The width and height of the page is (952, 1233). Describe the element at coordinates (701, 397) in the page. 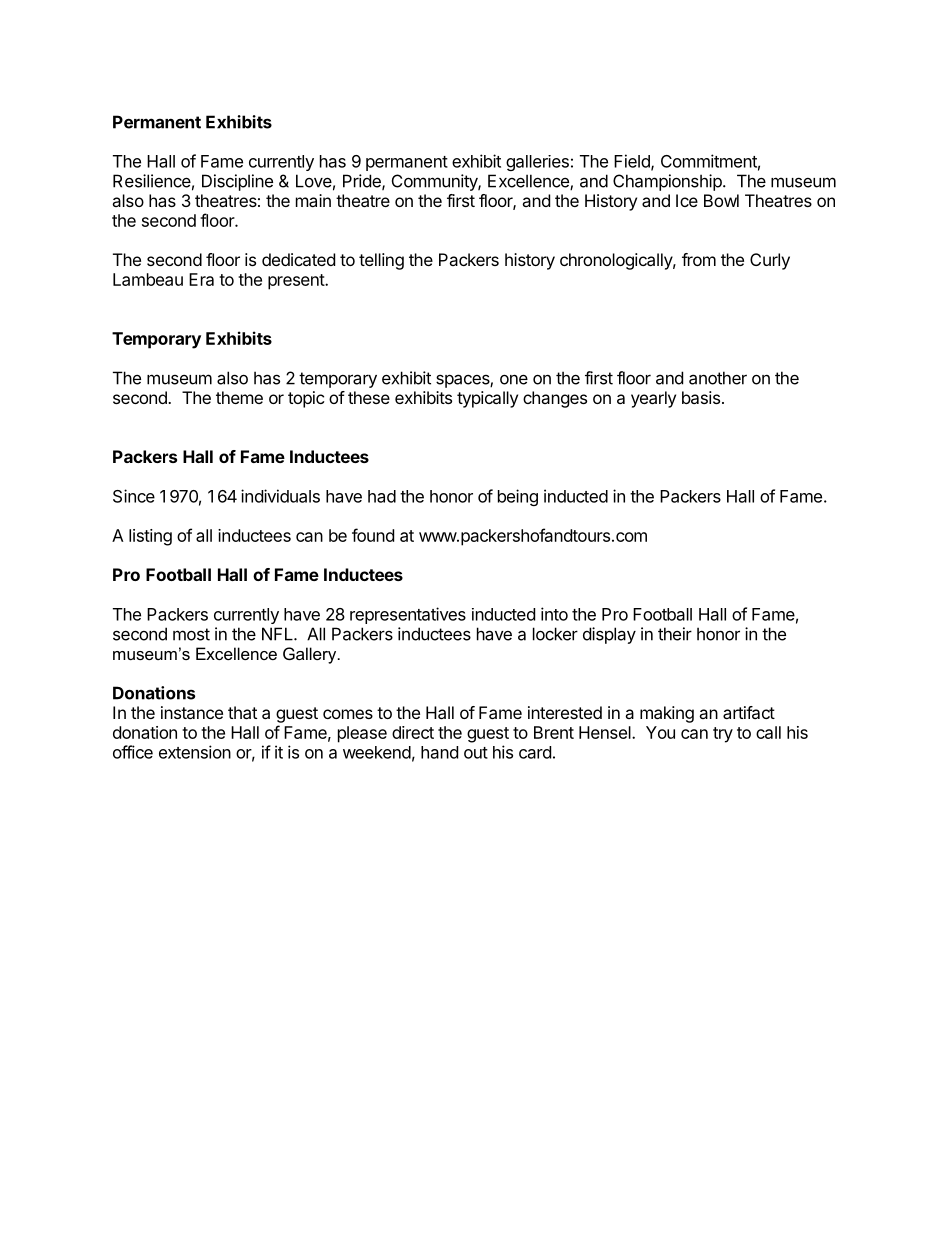

I see `basis` at that location.
